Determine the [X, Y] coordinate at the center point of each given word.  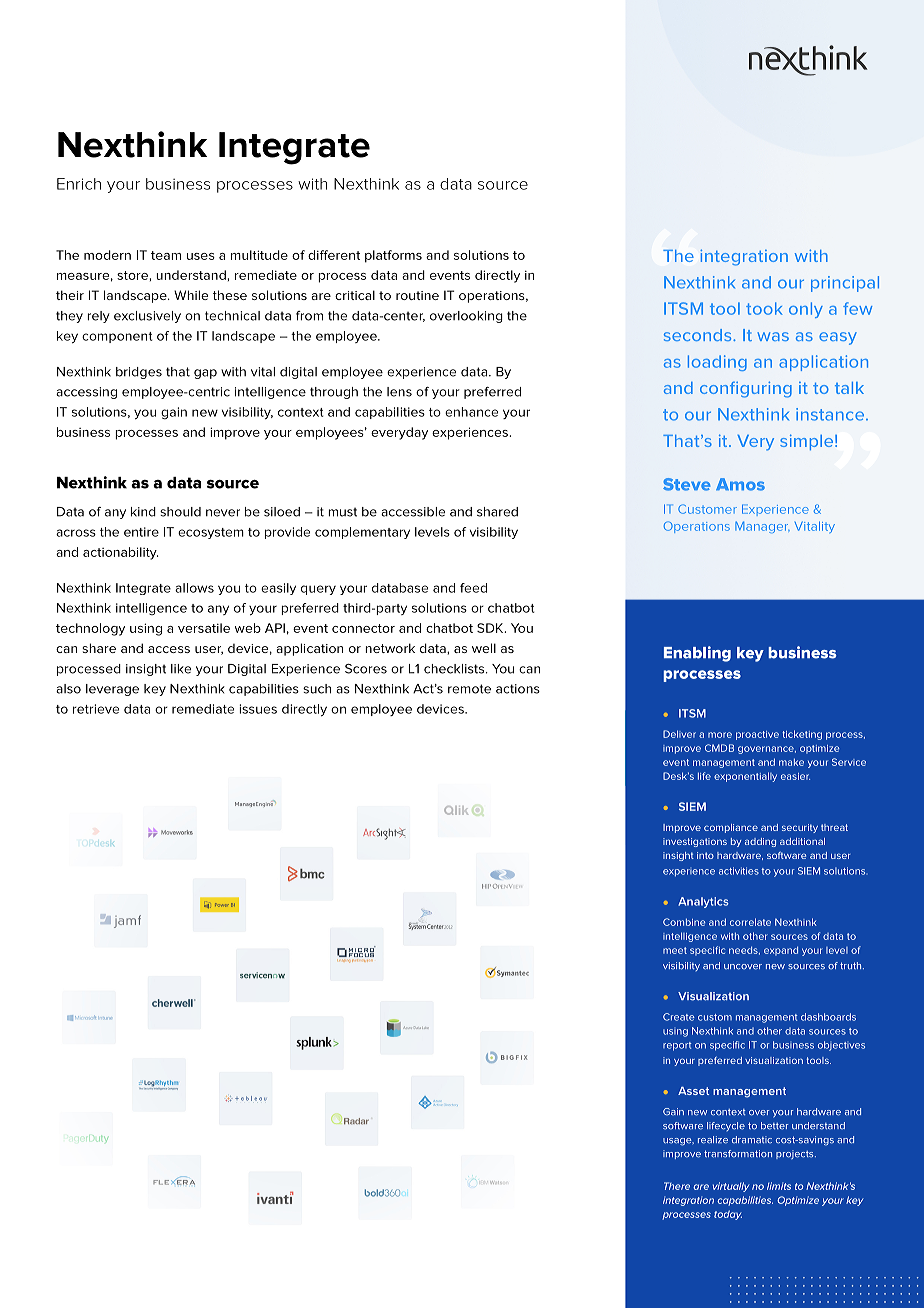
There [677, 1186]
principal [845, 284]
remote [469, 689]
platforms [393, 256]
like [181, 669]
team [166, 255]
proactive [757, 735]
